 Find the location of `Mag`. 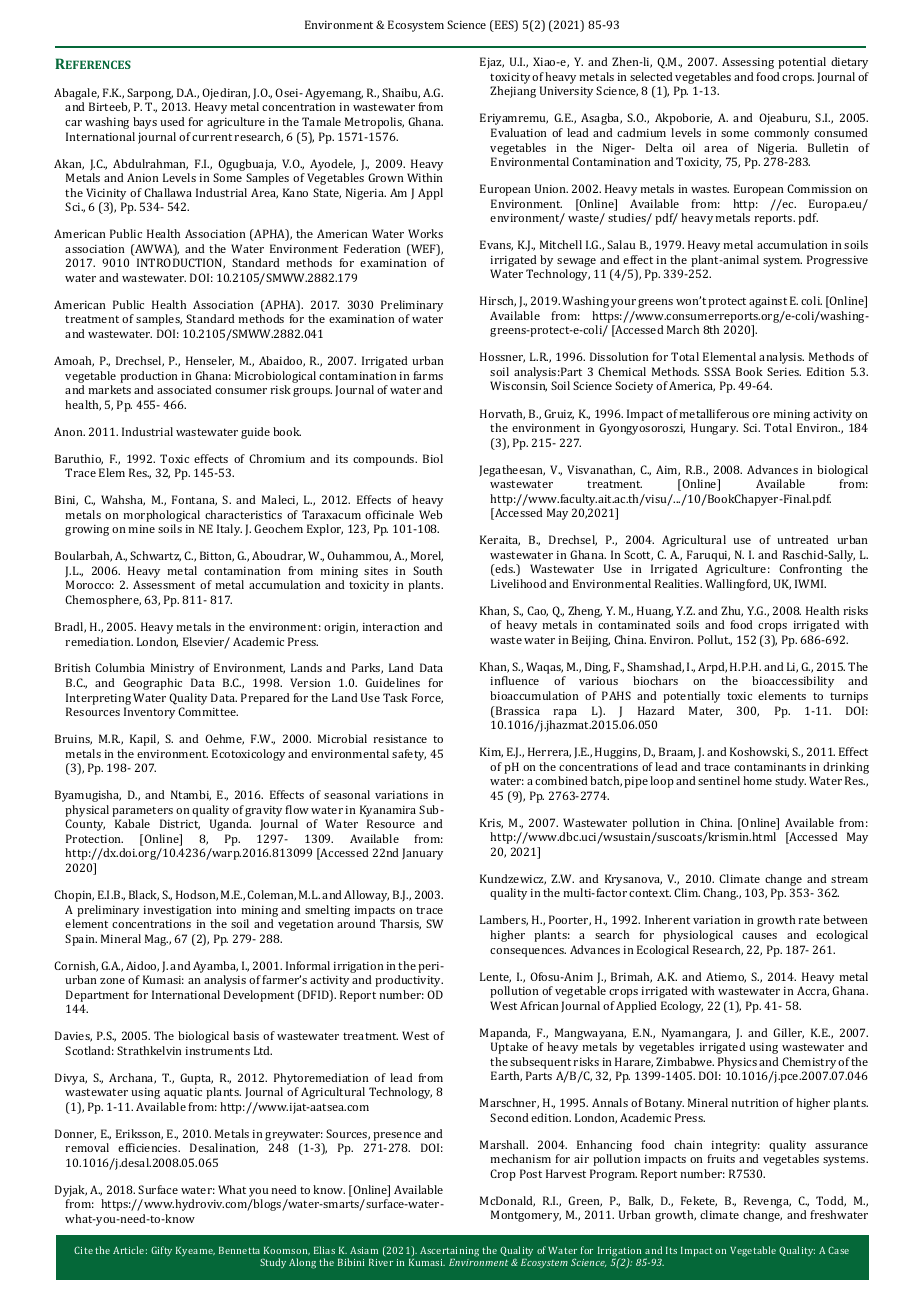

Mag is located at coordinates (156, 940).
